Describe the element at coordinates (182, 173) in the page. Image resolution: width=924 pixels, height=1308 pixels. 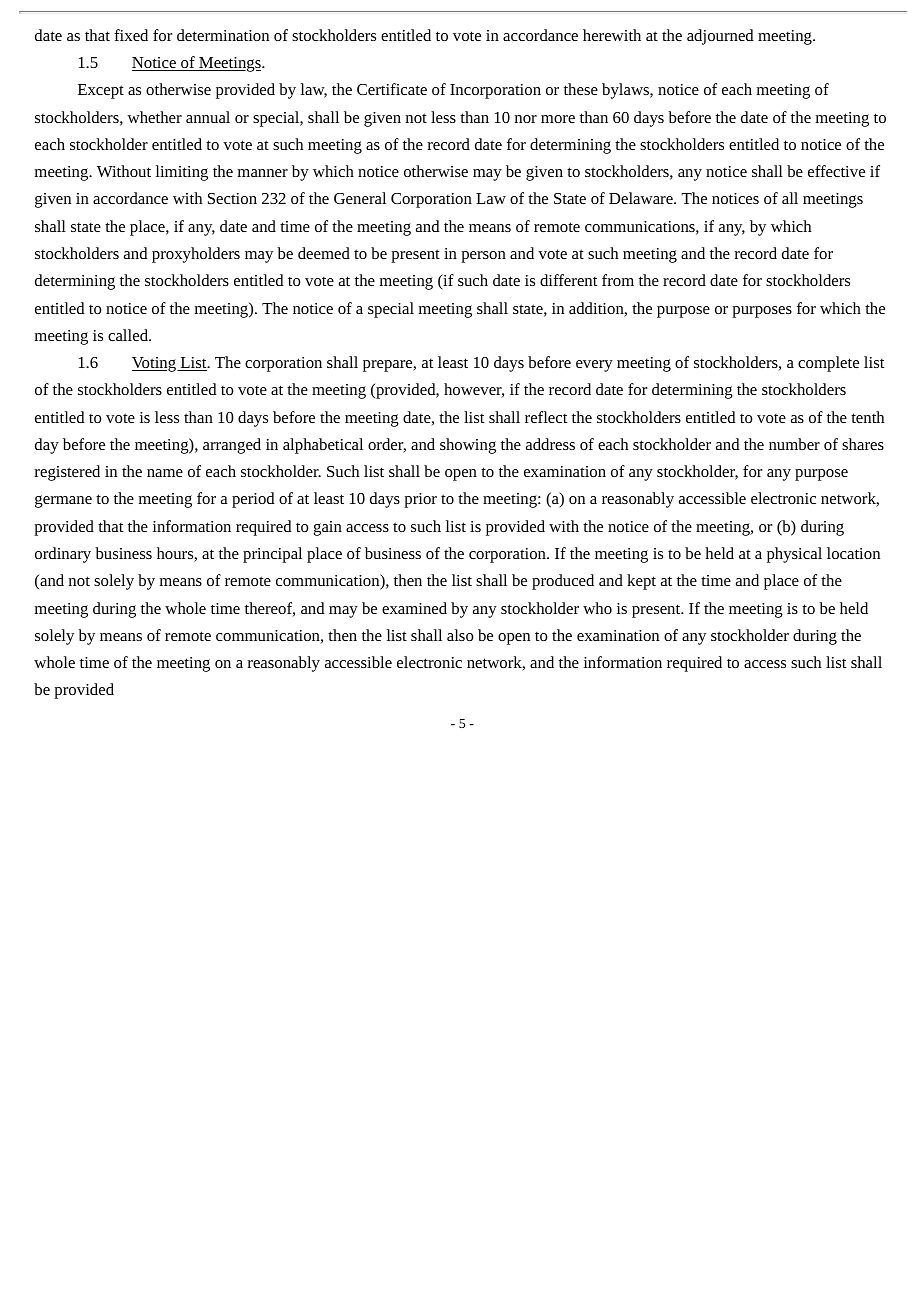
I see `limiting` at that location.
